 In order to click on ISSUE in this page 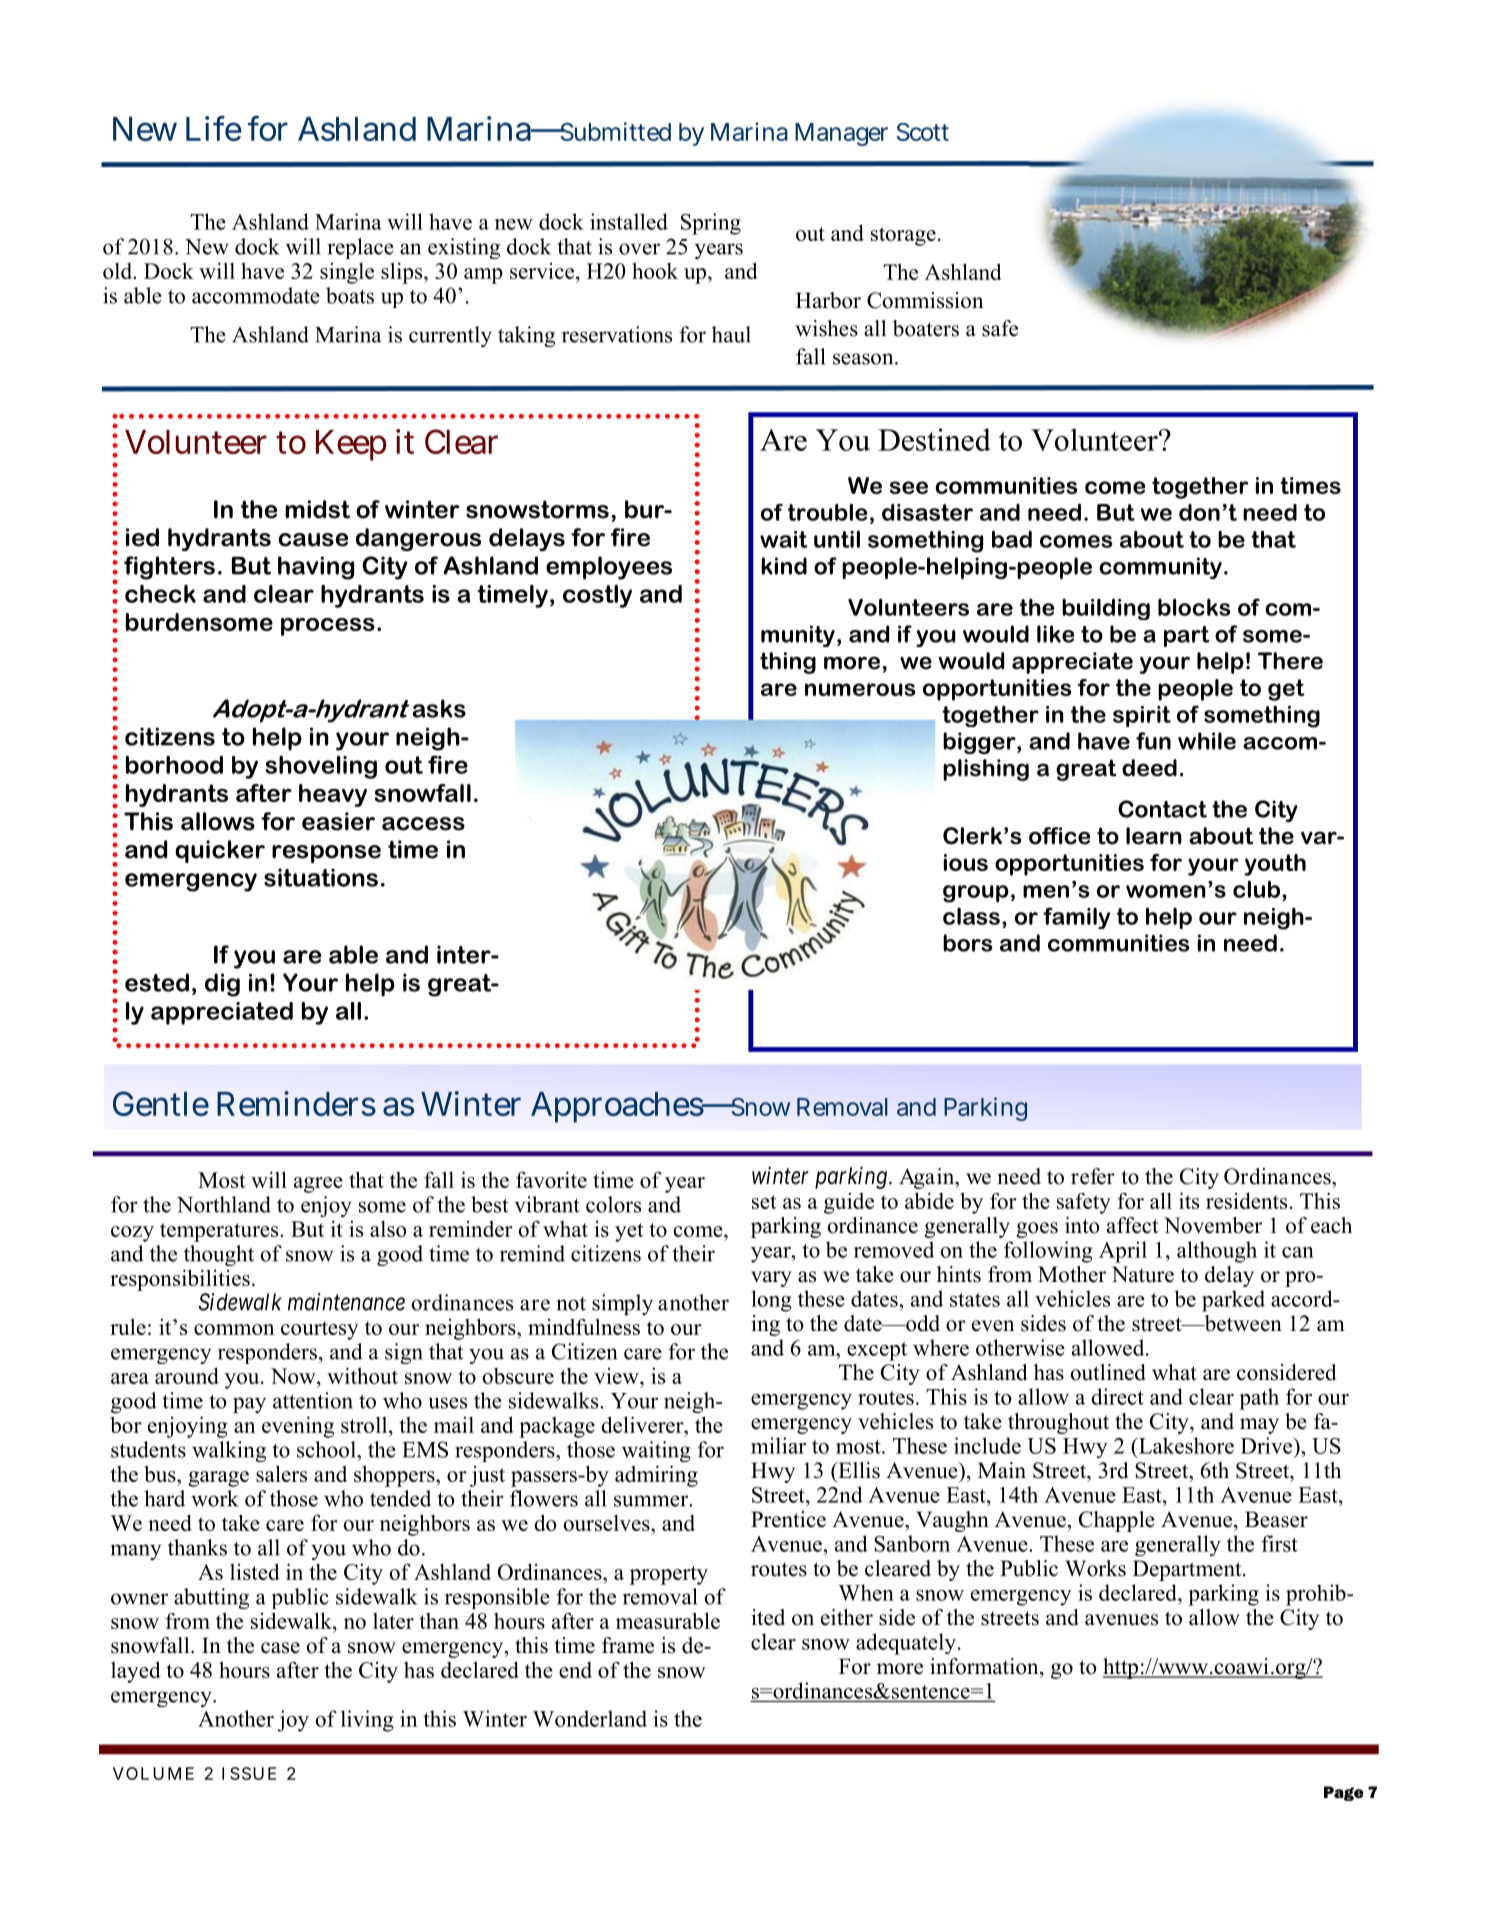, I will do `click(249, 1773)`.
